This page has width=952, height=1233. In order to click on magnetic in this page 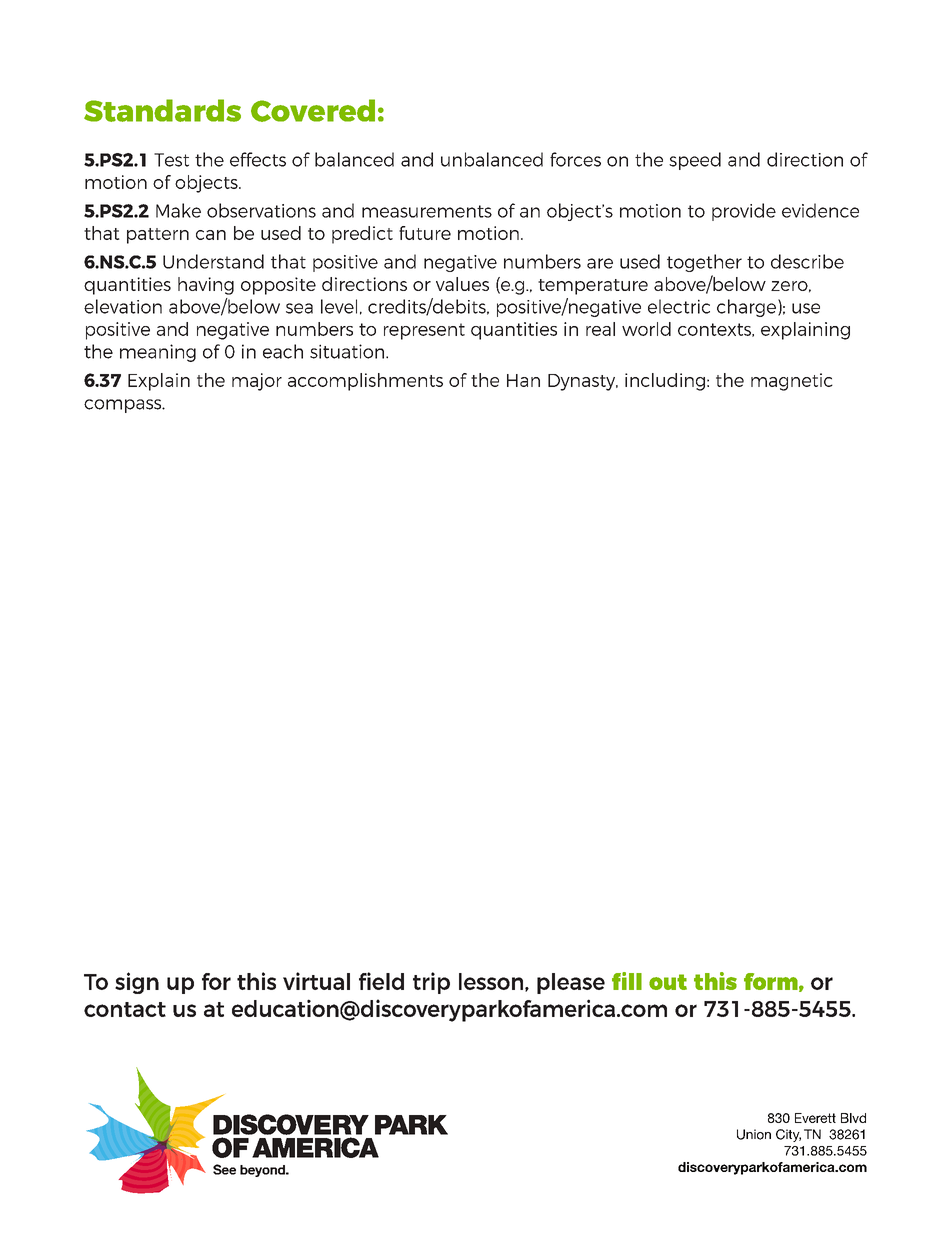, I will do `click(792, 382)`.
